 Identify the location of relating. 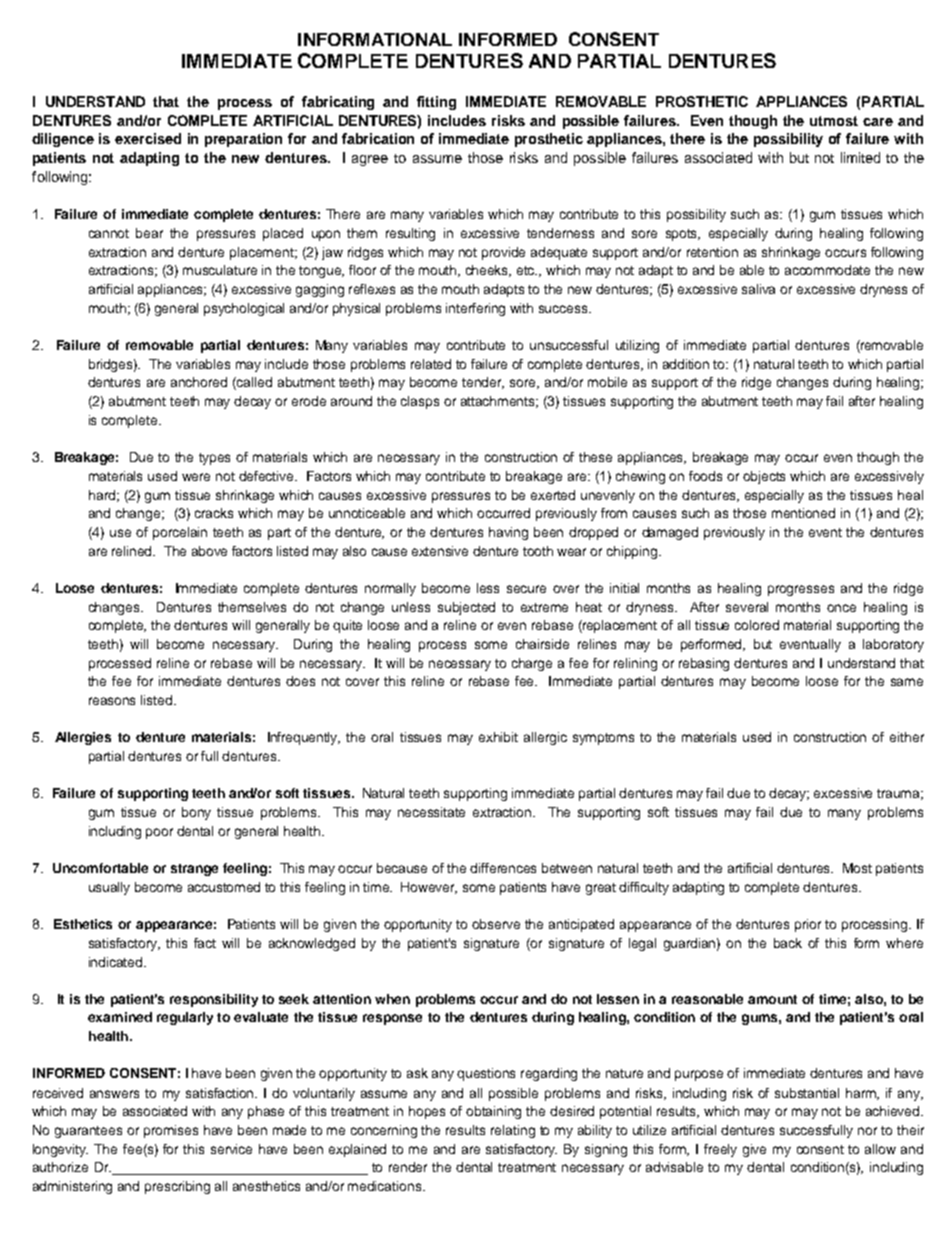
(513, 1131).
